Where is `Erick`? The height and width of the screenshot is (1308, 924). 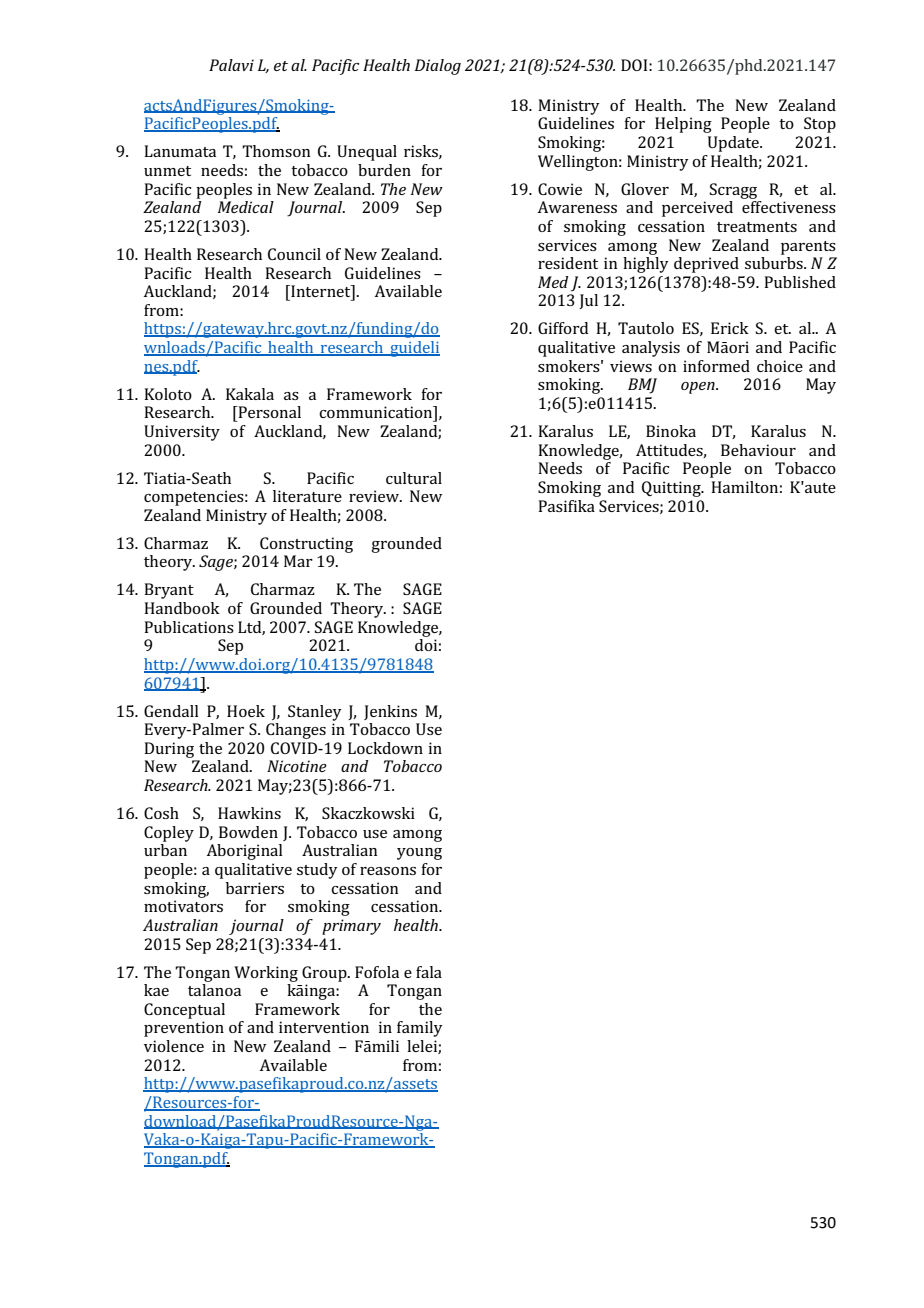
Erick is located at coordinates (730, 328).
